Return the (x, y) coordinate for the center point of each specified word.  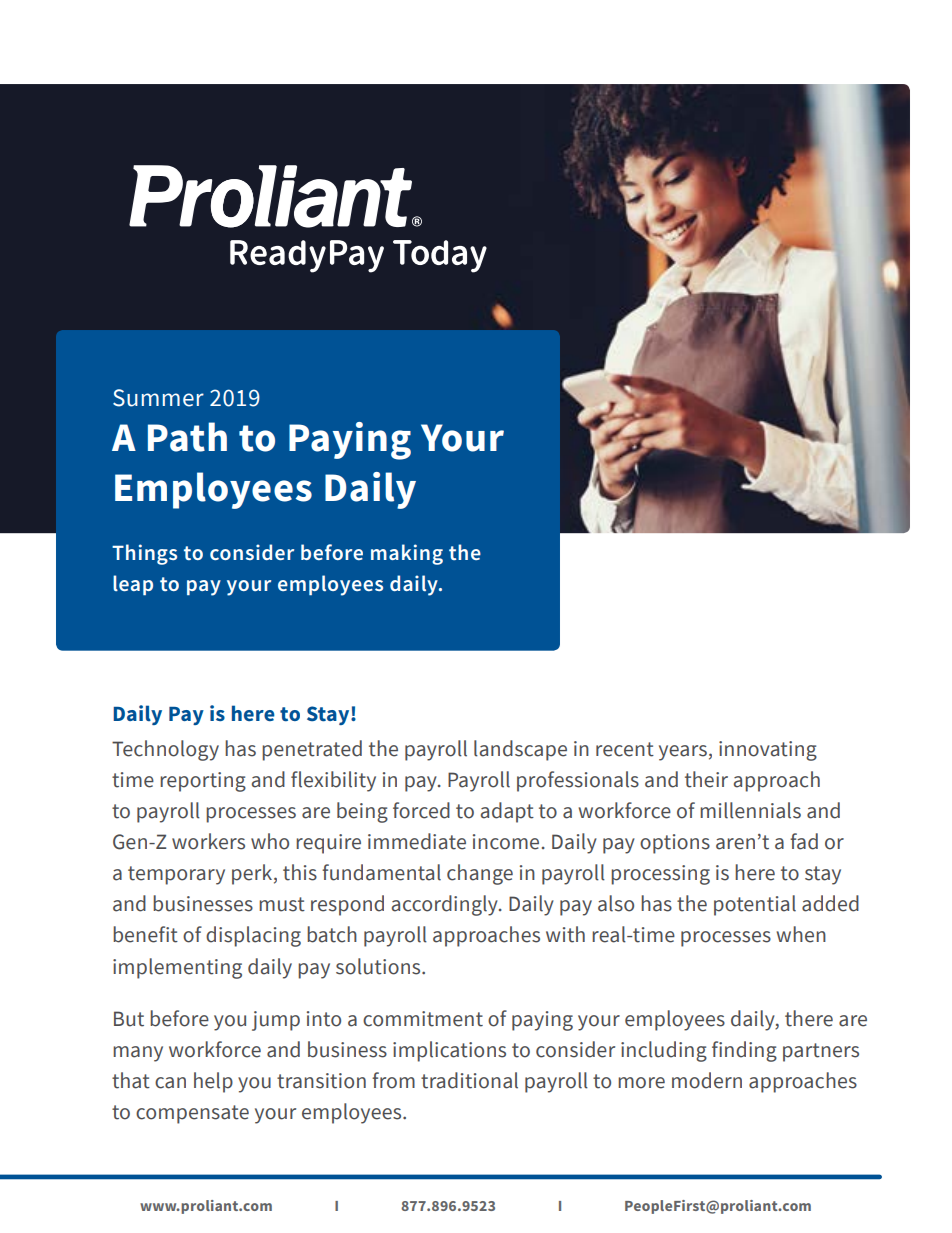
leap (133, 585)
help (213, 1082)
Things (144, 554)
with (565, 934)
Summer (158, 398)
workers (208, 841)
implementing (177, 968)
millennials (750, 810)
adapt (507, 812)
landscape (520, 750)
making (407, 554)
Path (187, 437)
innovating (768, 751)
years (683, 753)
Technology (165, 750)
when (801, 934)
